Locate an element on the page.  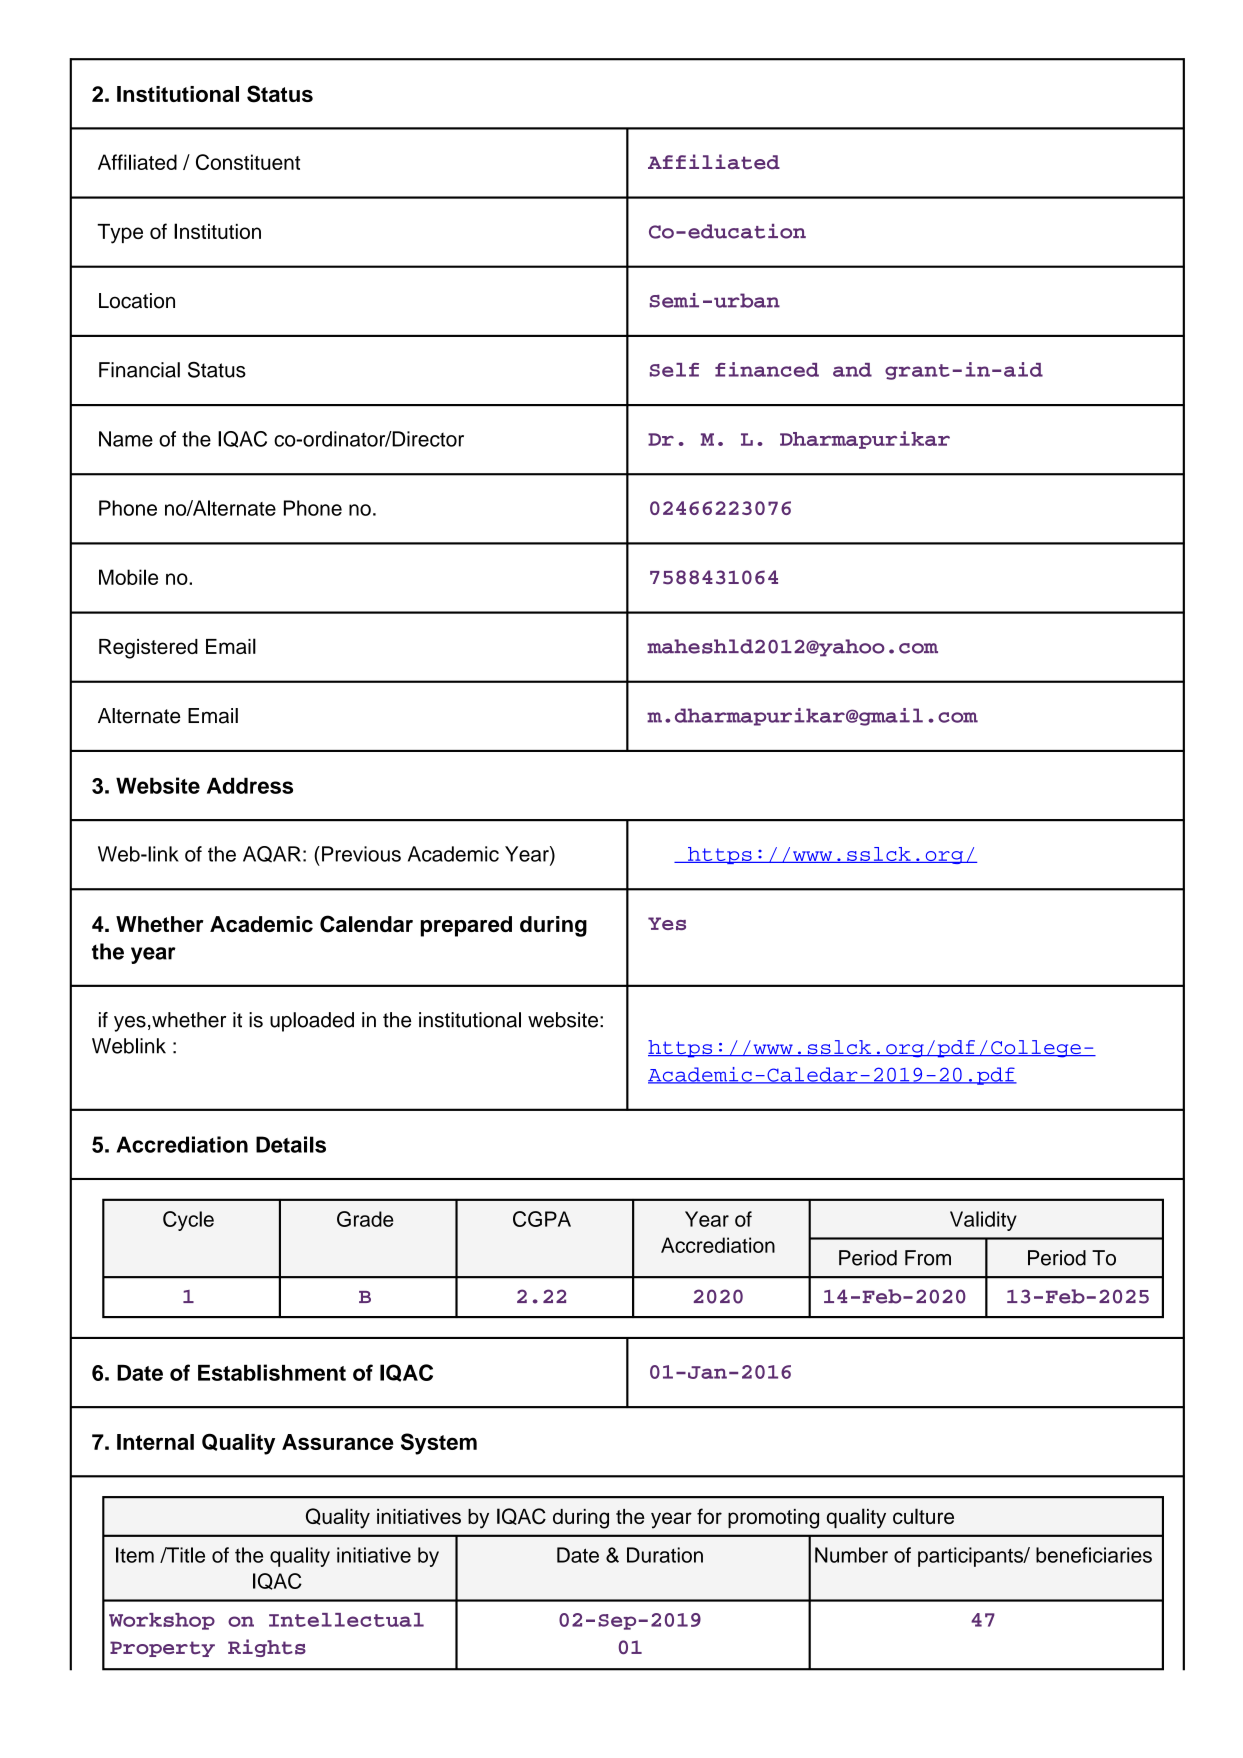
Previous is located at coordinates (361, 854).
